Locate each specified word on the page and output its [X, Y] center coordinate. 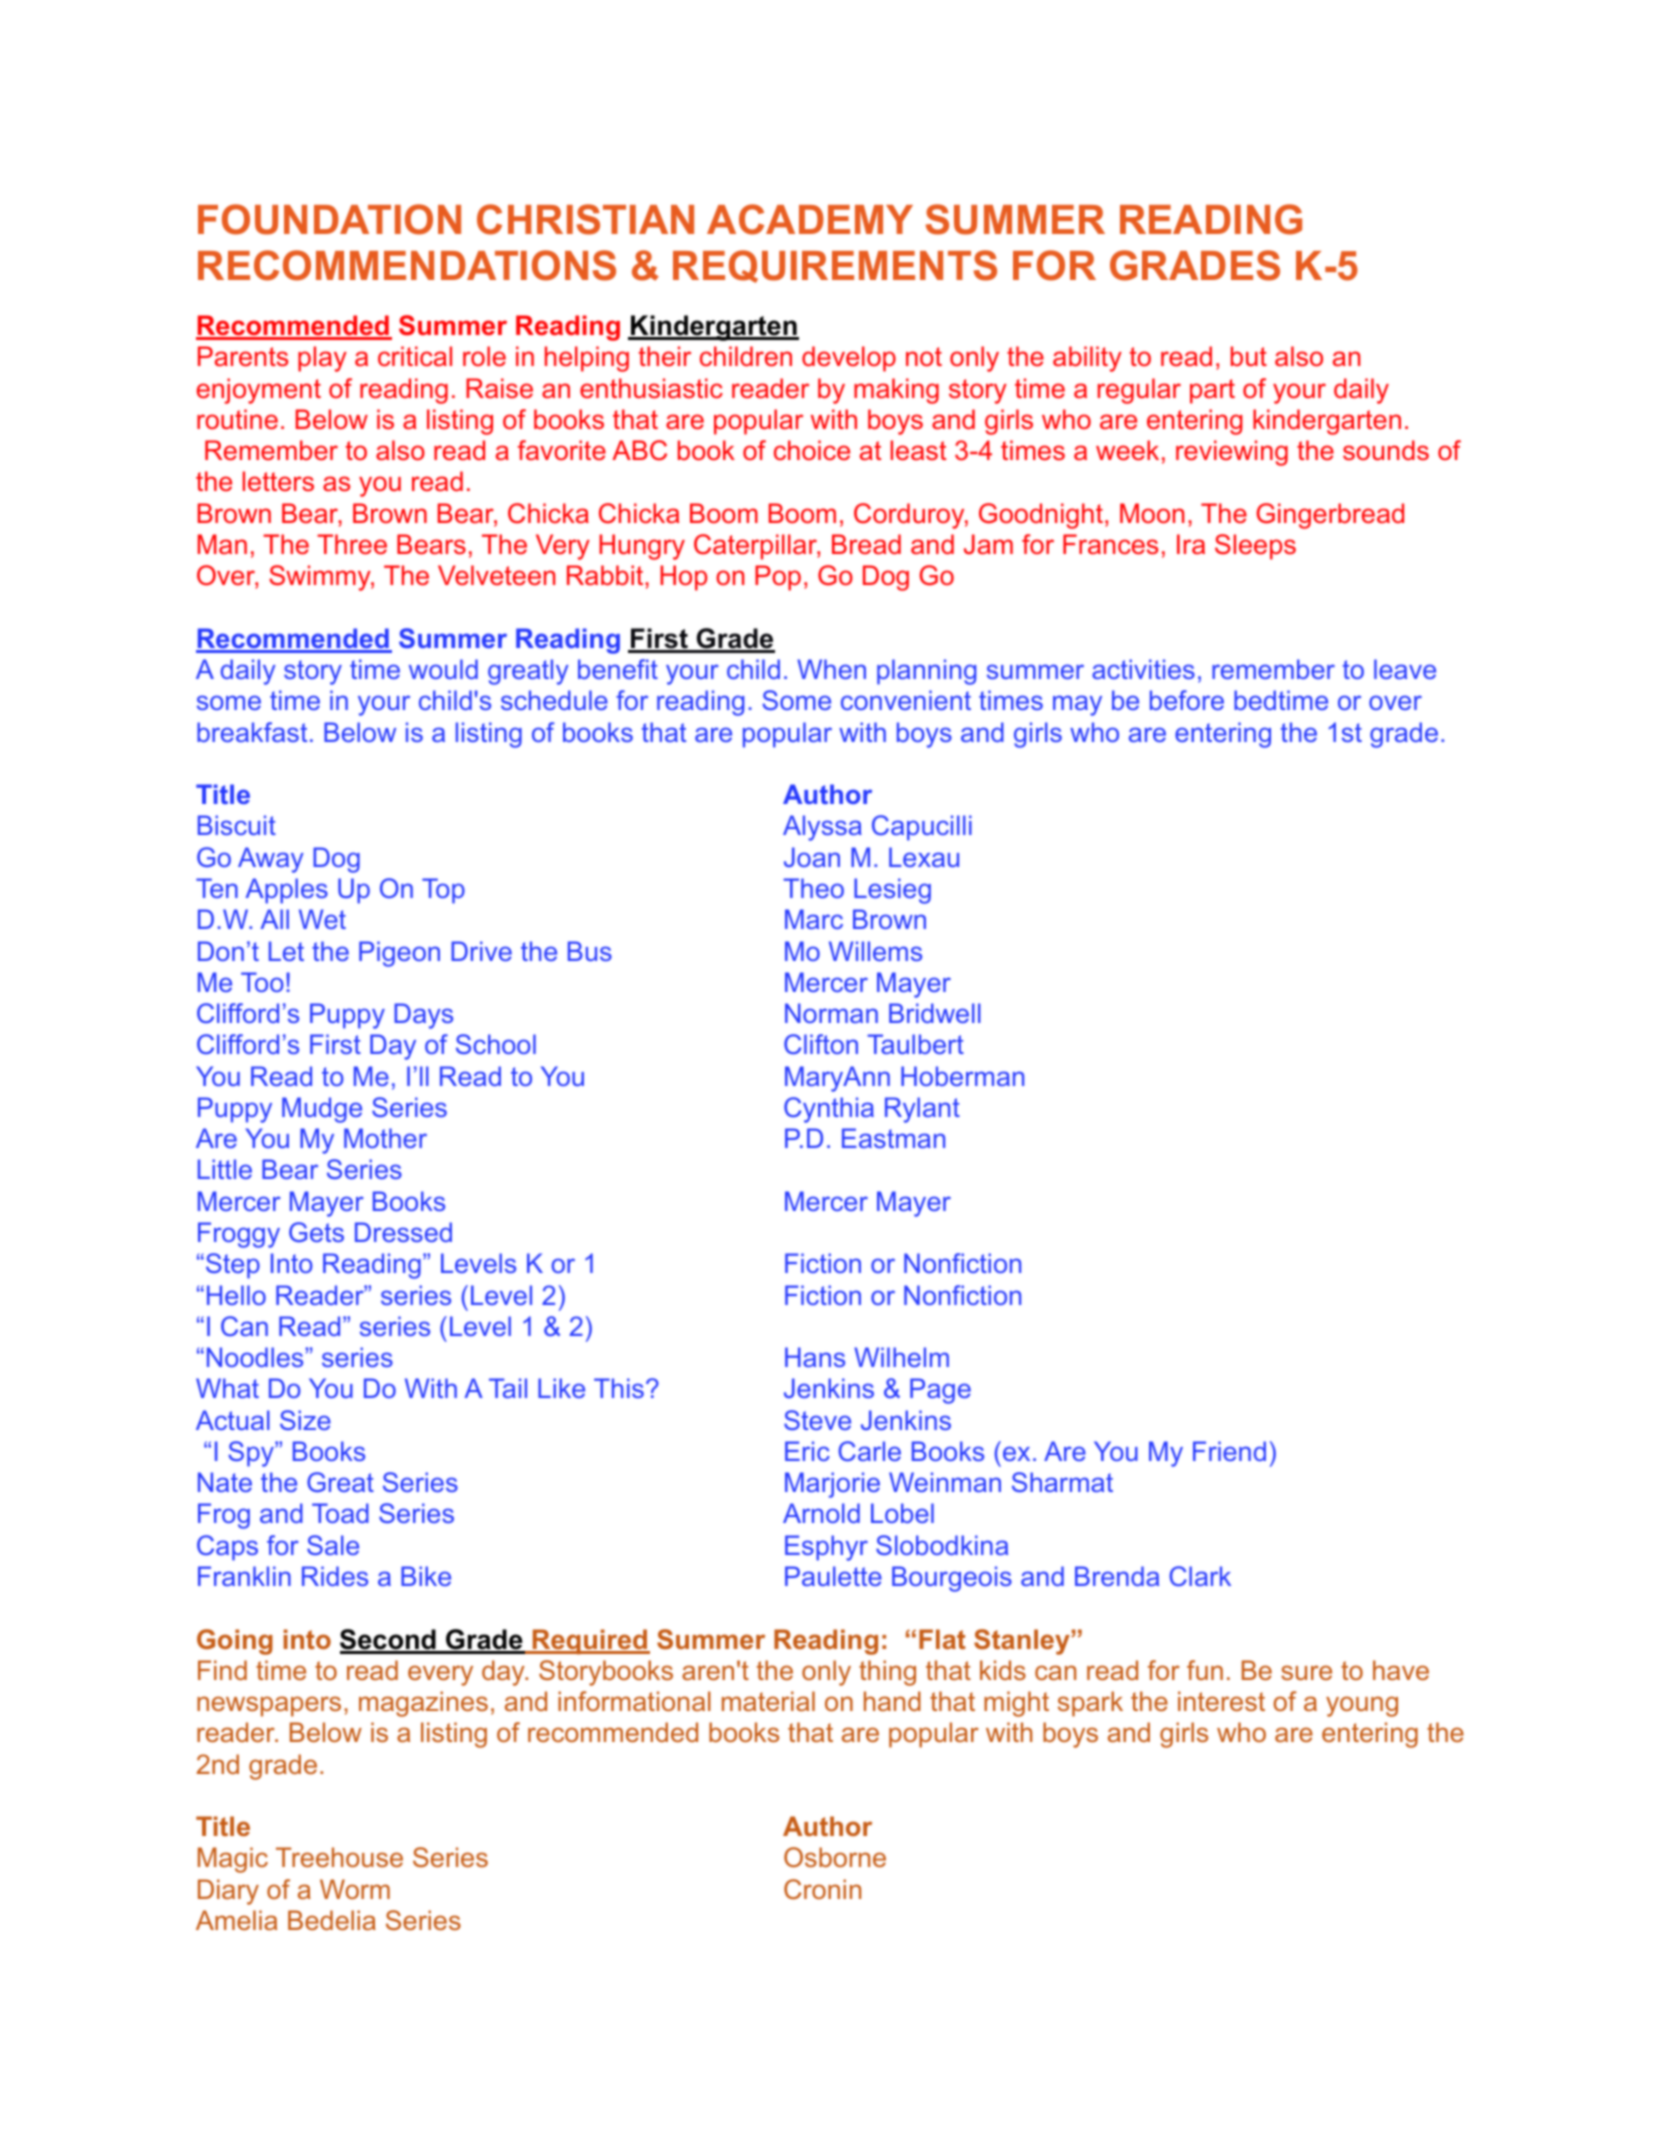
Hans [815, 1357]
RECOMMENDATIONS [407, 265]
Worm [355, 1889]
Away [271, 860]
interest [1221, 1701]
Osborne [835, 1857]
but [1249, 356]
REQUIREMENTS [835, 266]
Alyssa [822, 828]
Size [305, 1420]
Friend [1229, 1451]
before [1187, 700]
